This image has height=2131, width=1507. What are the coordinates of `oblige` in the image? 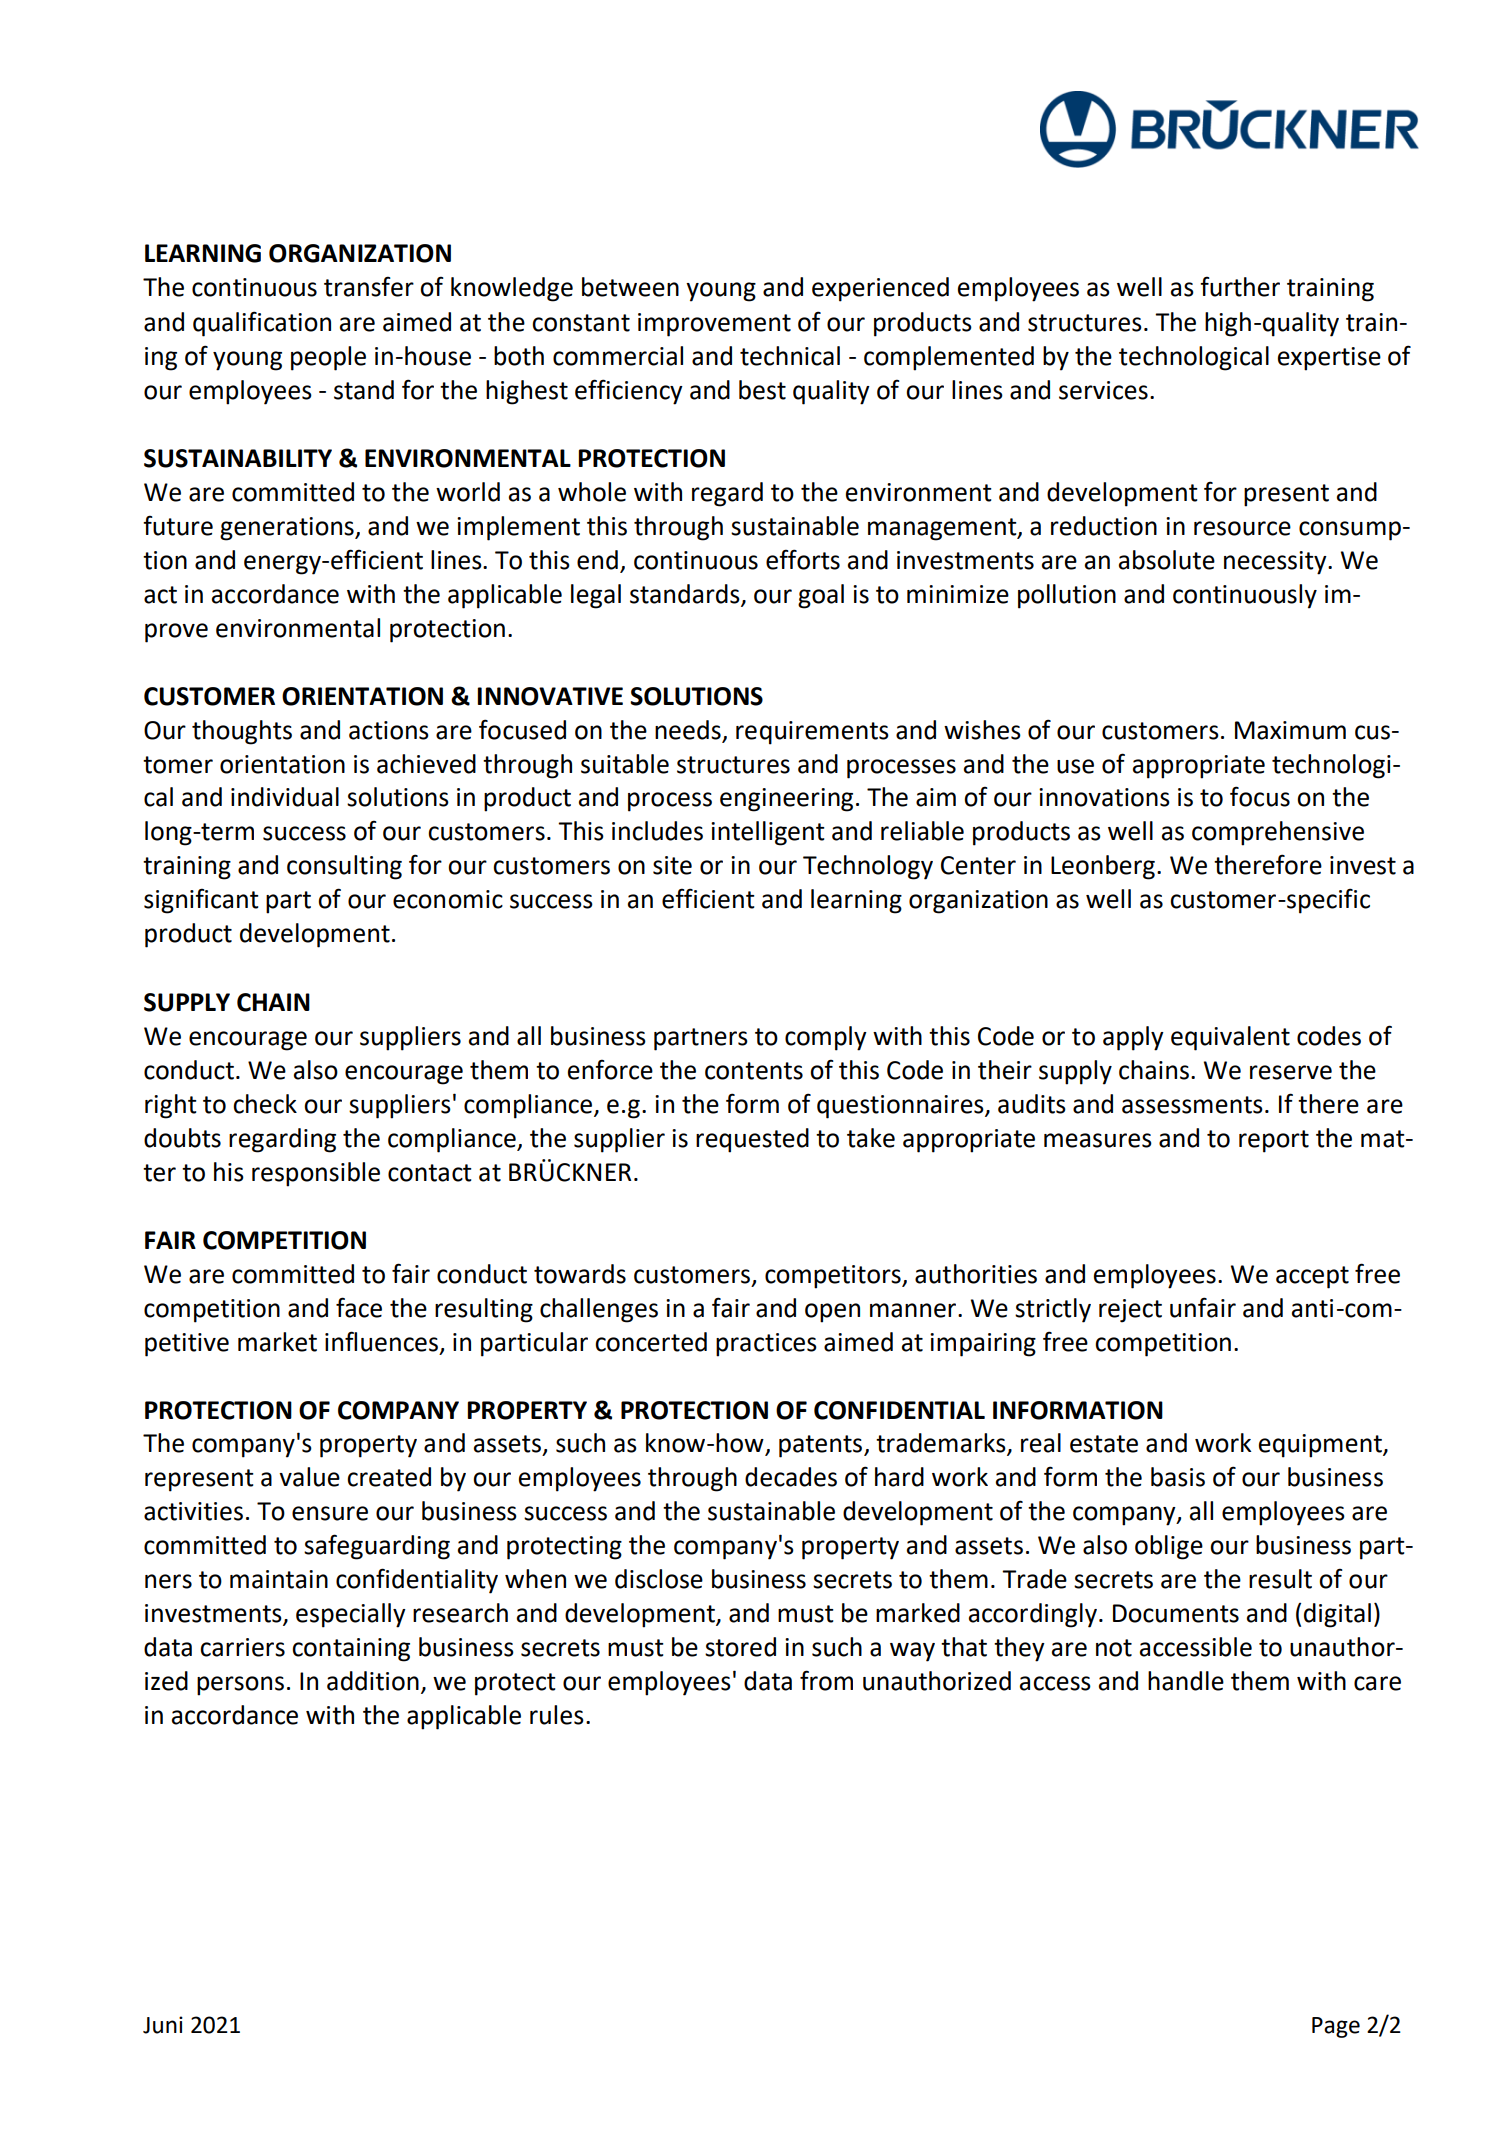 It's located at (1169, 1547).
